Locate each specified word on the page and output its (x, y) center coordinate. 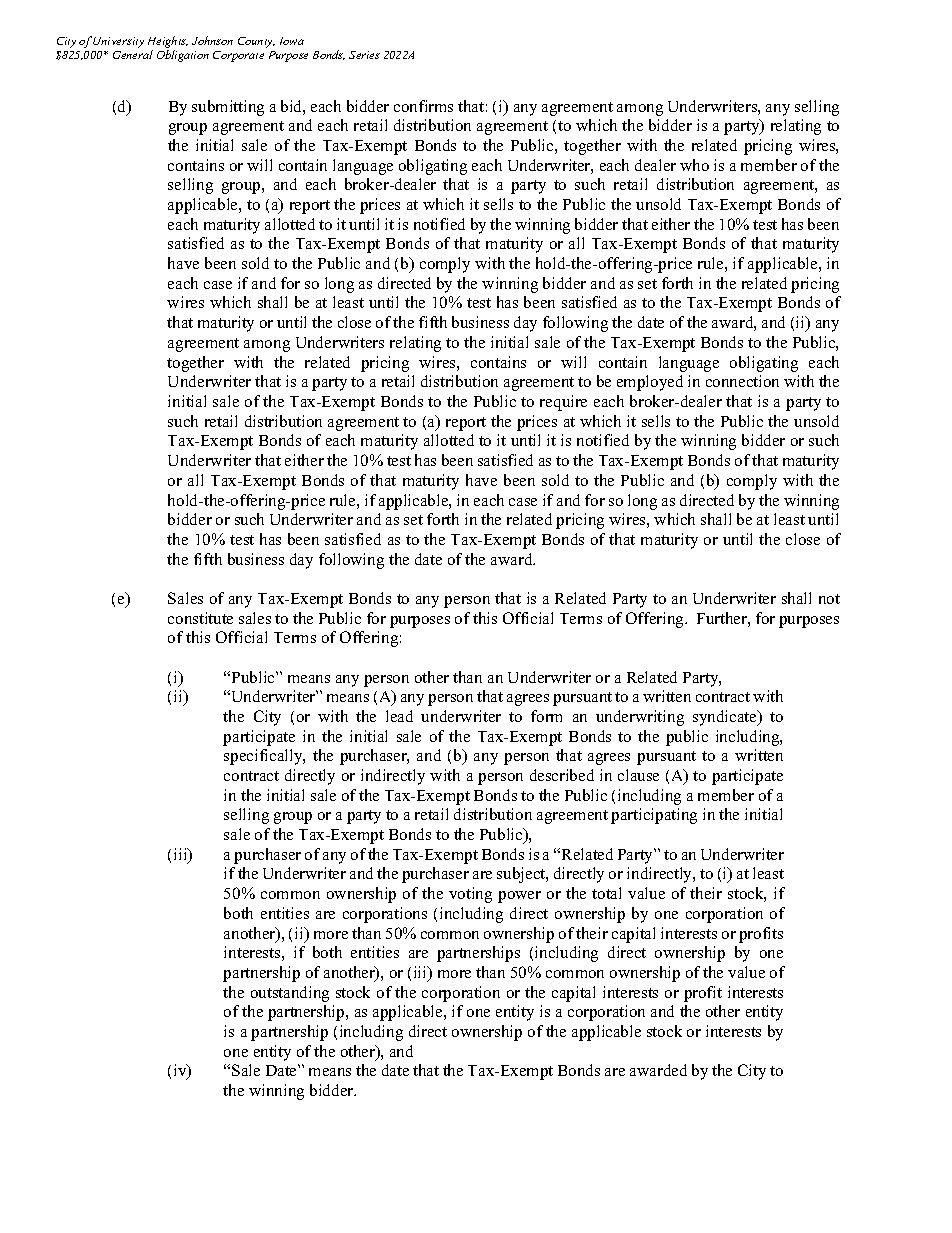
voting (470, 895)
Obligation (183, 56)
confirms (423, 106)
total (606, 893)
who (694, 165)
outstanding (290, 994)
